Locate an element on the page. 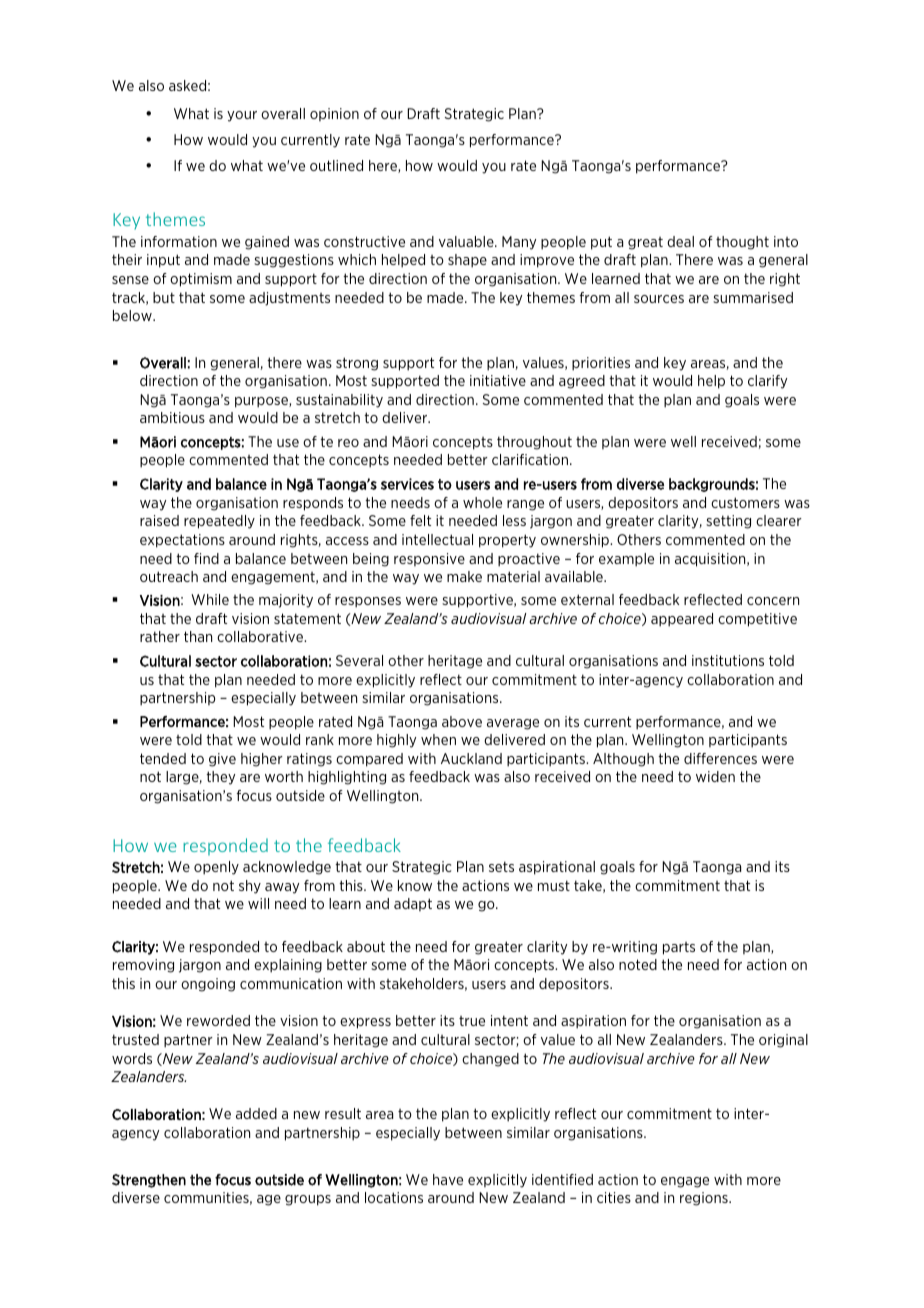  parts is located at coordinates (679, 948).
